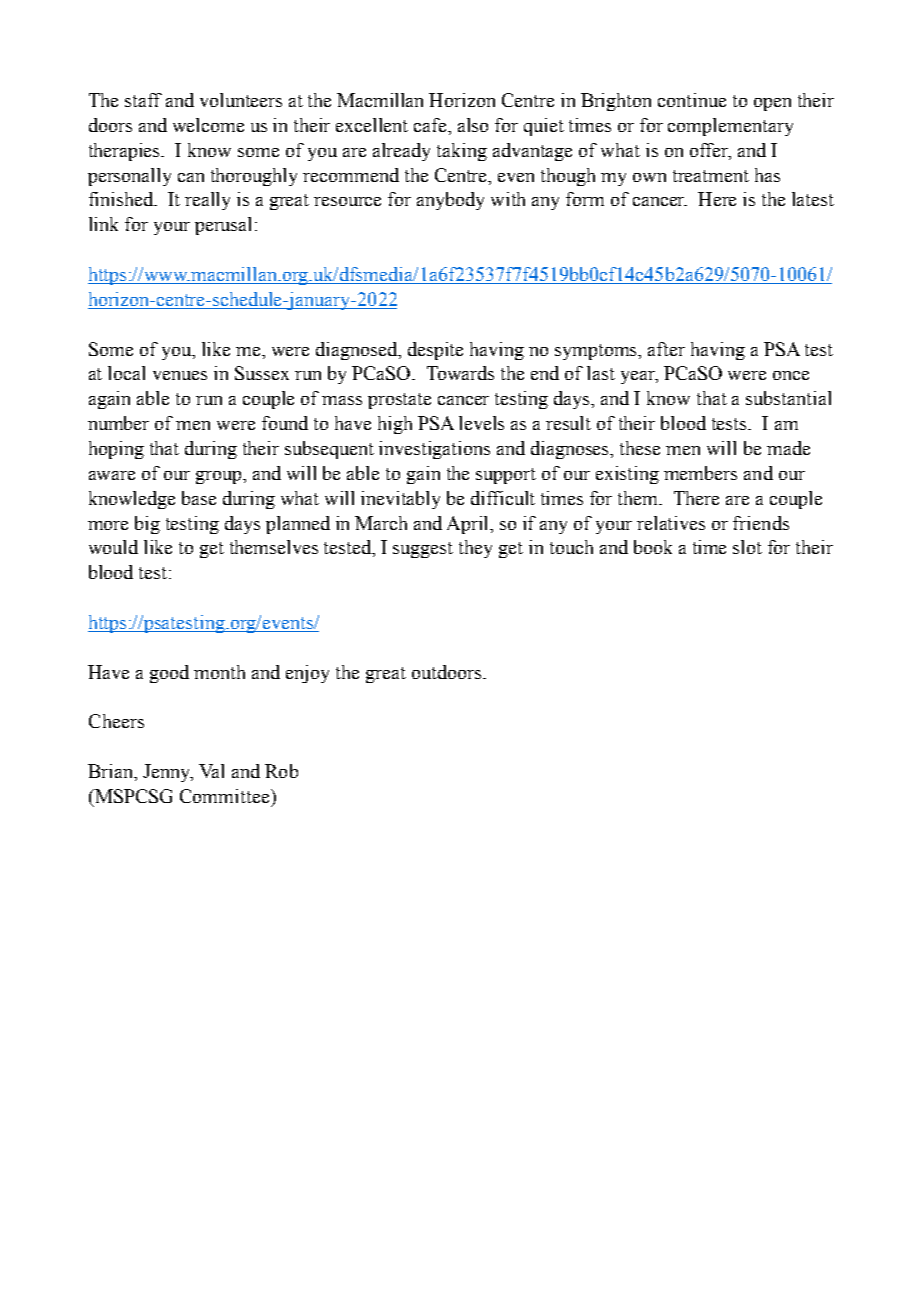  I want to click on enjoy, so click(307, 674).
